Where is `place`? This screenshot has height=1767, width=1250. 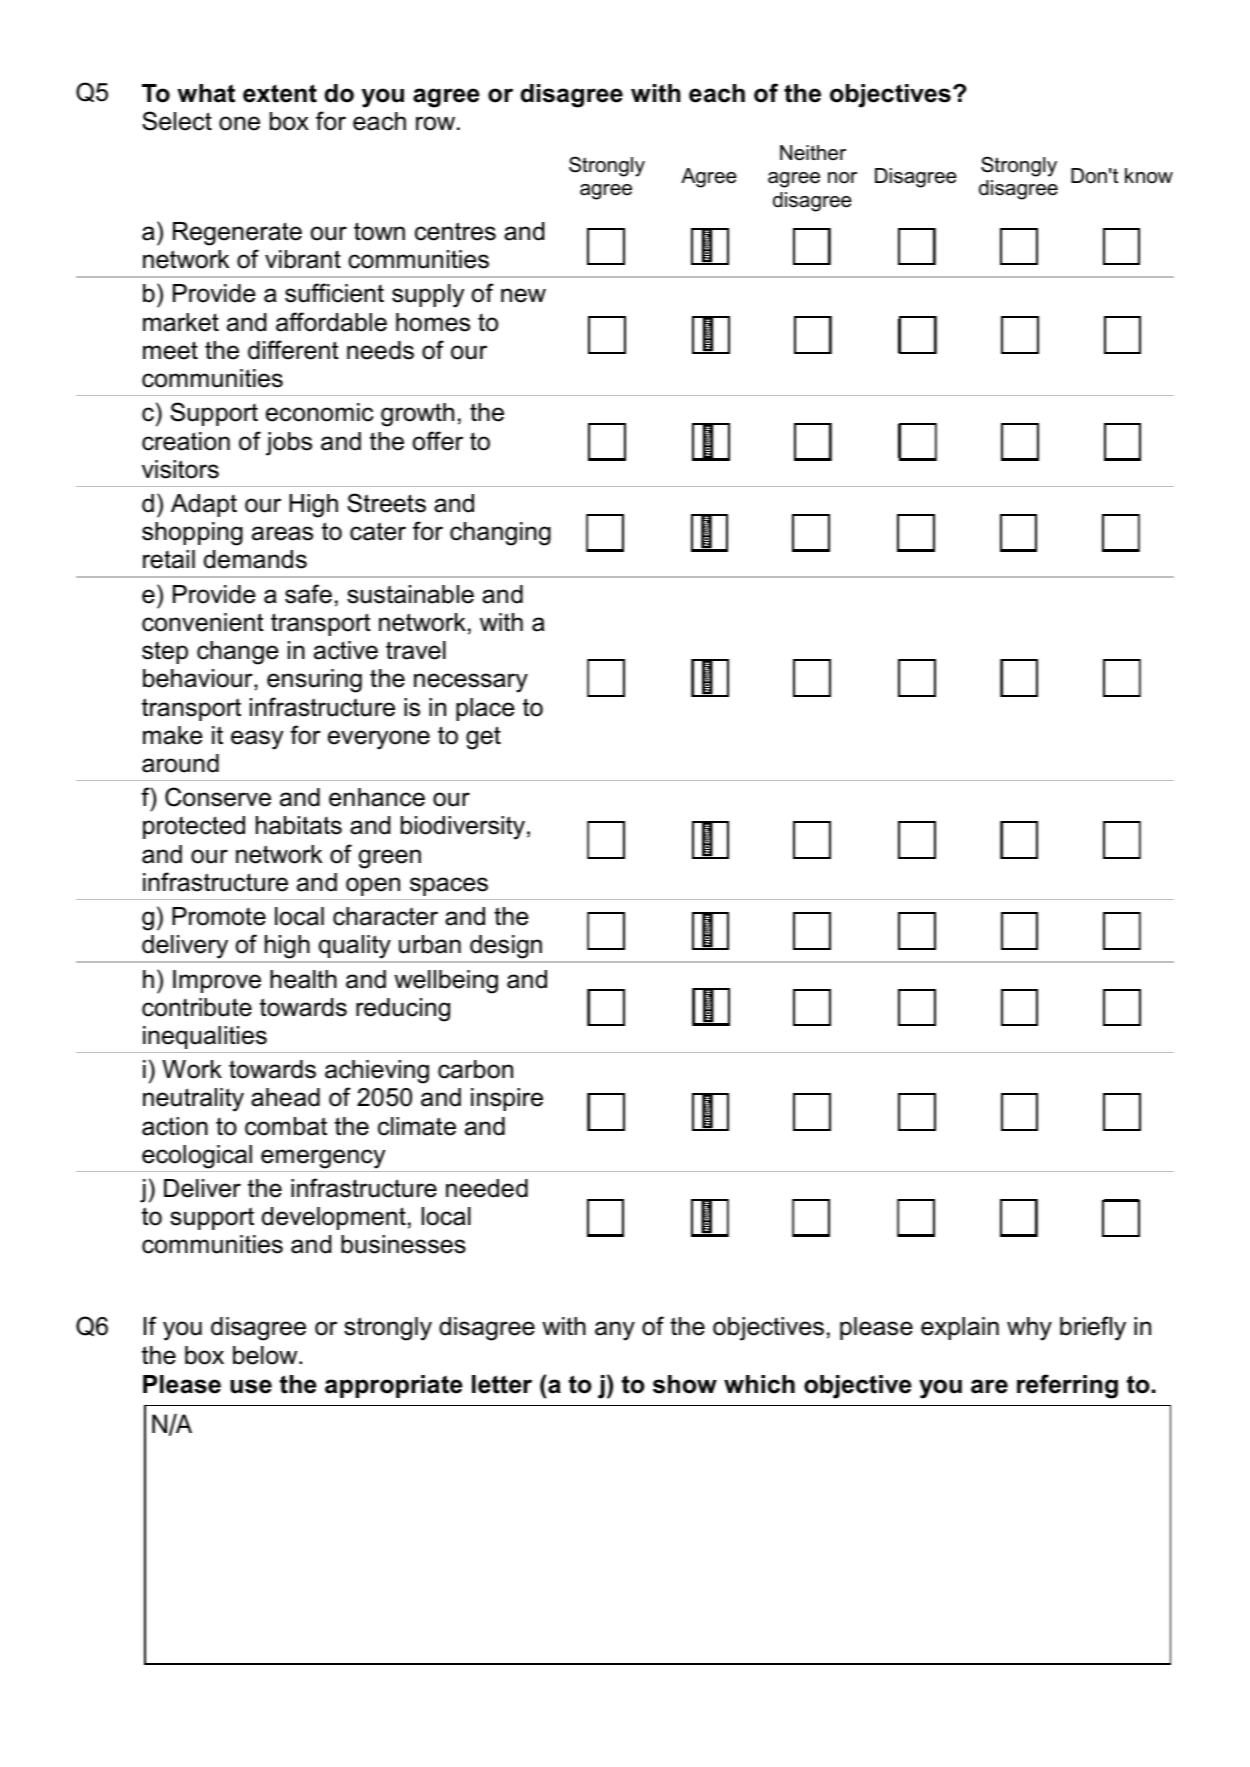
place is located at coordinates (485, 709).
